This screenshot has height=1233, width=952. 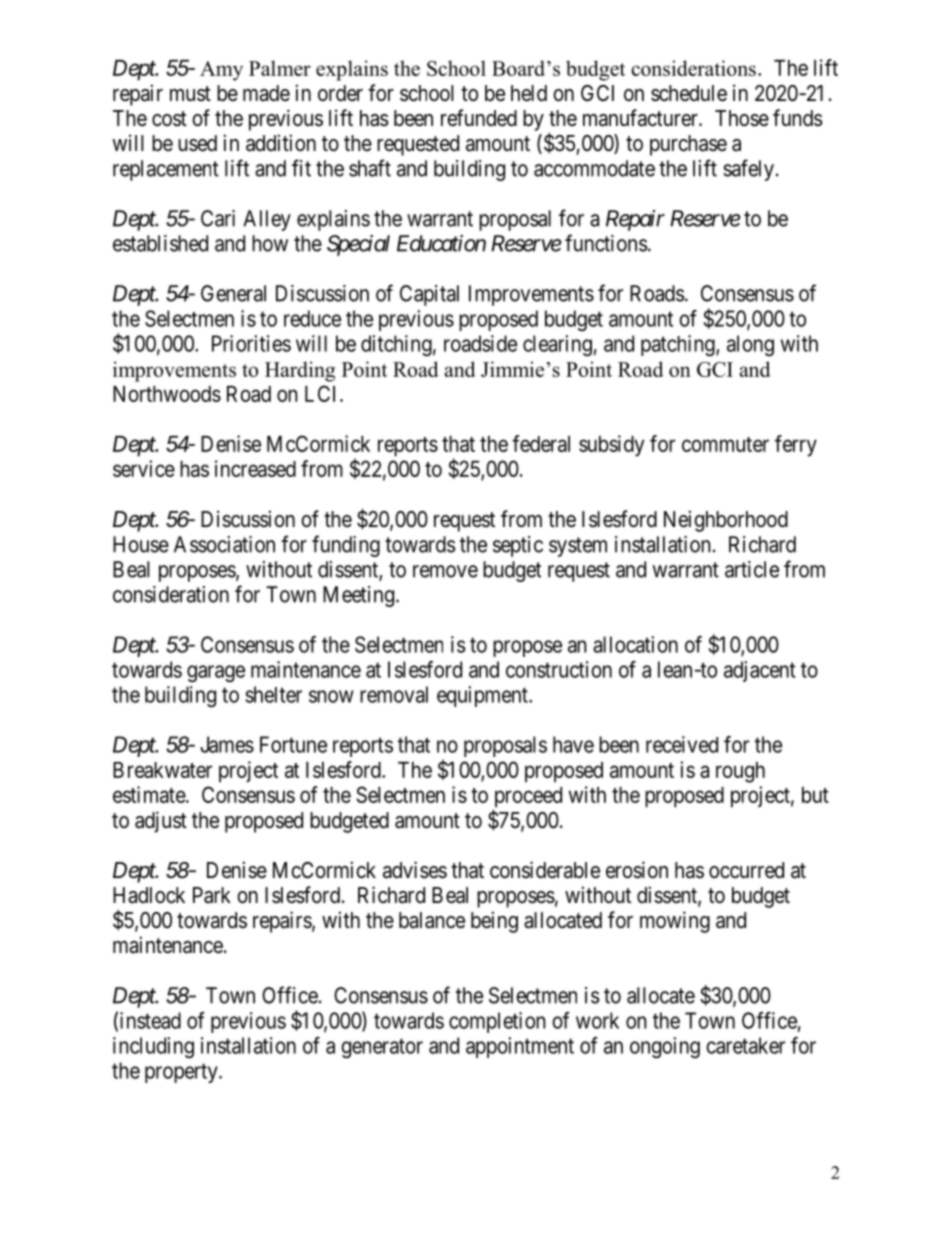 What do you see at coordinates (752, 569) in the screenshot?
I see `article` at bounding box center [752, 569].
